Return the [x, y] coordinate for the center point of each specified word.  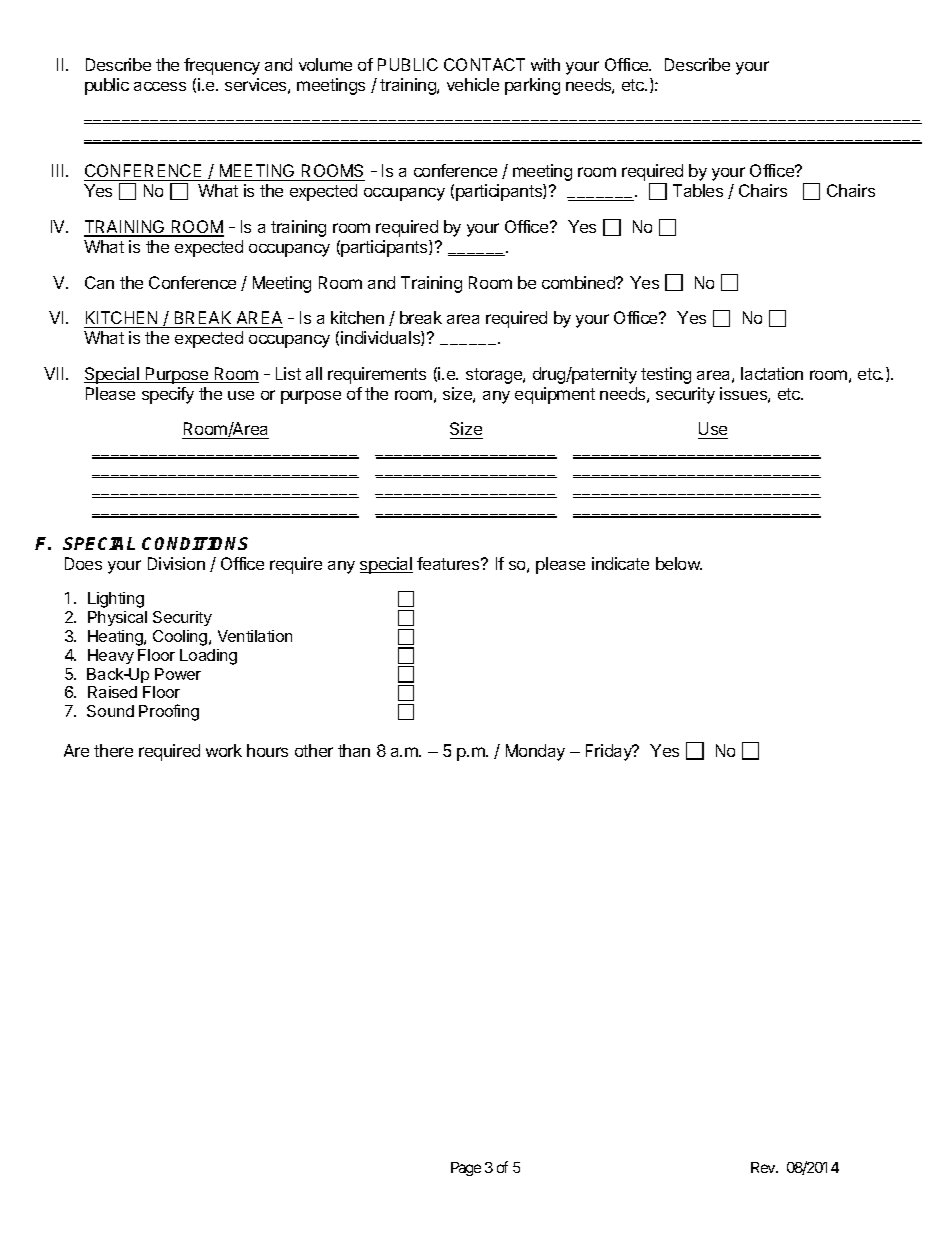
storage [495, 376]
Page [466, 1169]
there [113, 750]
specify [168, 395]
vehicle [473, 84]
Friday [610, 752]
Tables [698, 190]
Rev [764, 1167]
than [354, 750]
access [160, 86]
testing [666, 375]
